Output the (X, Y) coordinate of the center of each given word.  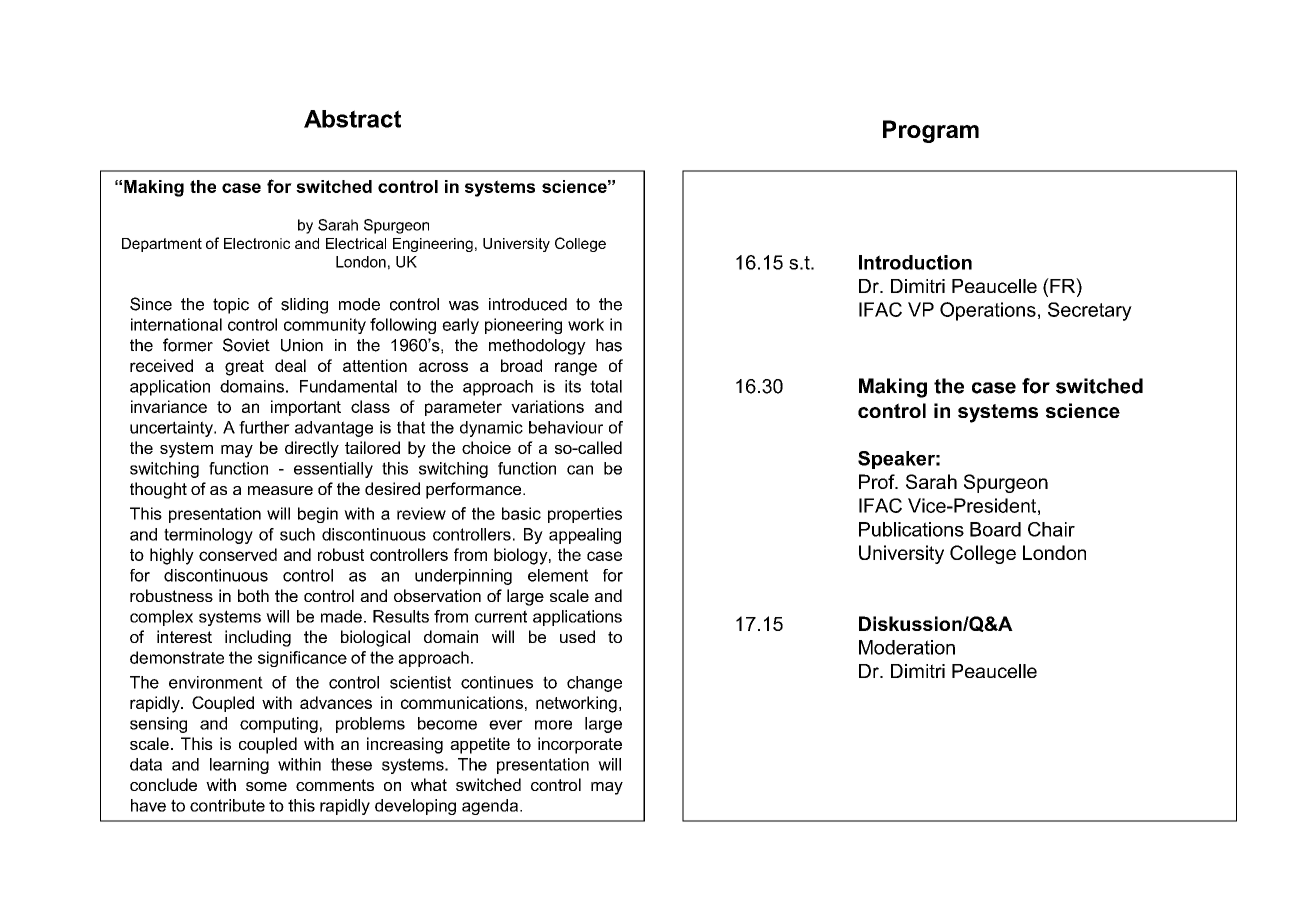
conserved (238, 554)
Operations (988, 311)
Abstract (352, 119)
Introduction (915, 262)
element (558, 575)
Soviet (246, 345)
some (266, 786)
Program (931, 131)
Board (995, 529)
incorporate (580, 745)
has (609, 345)
